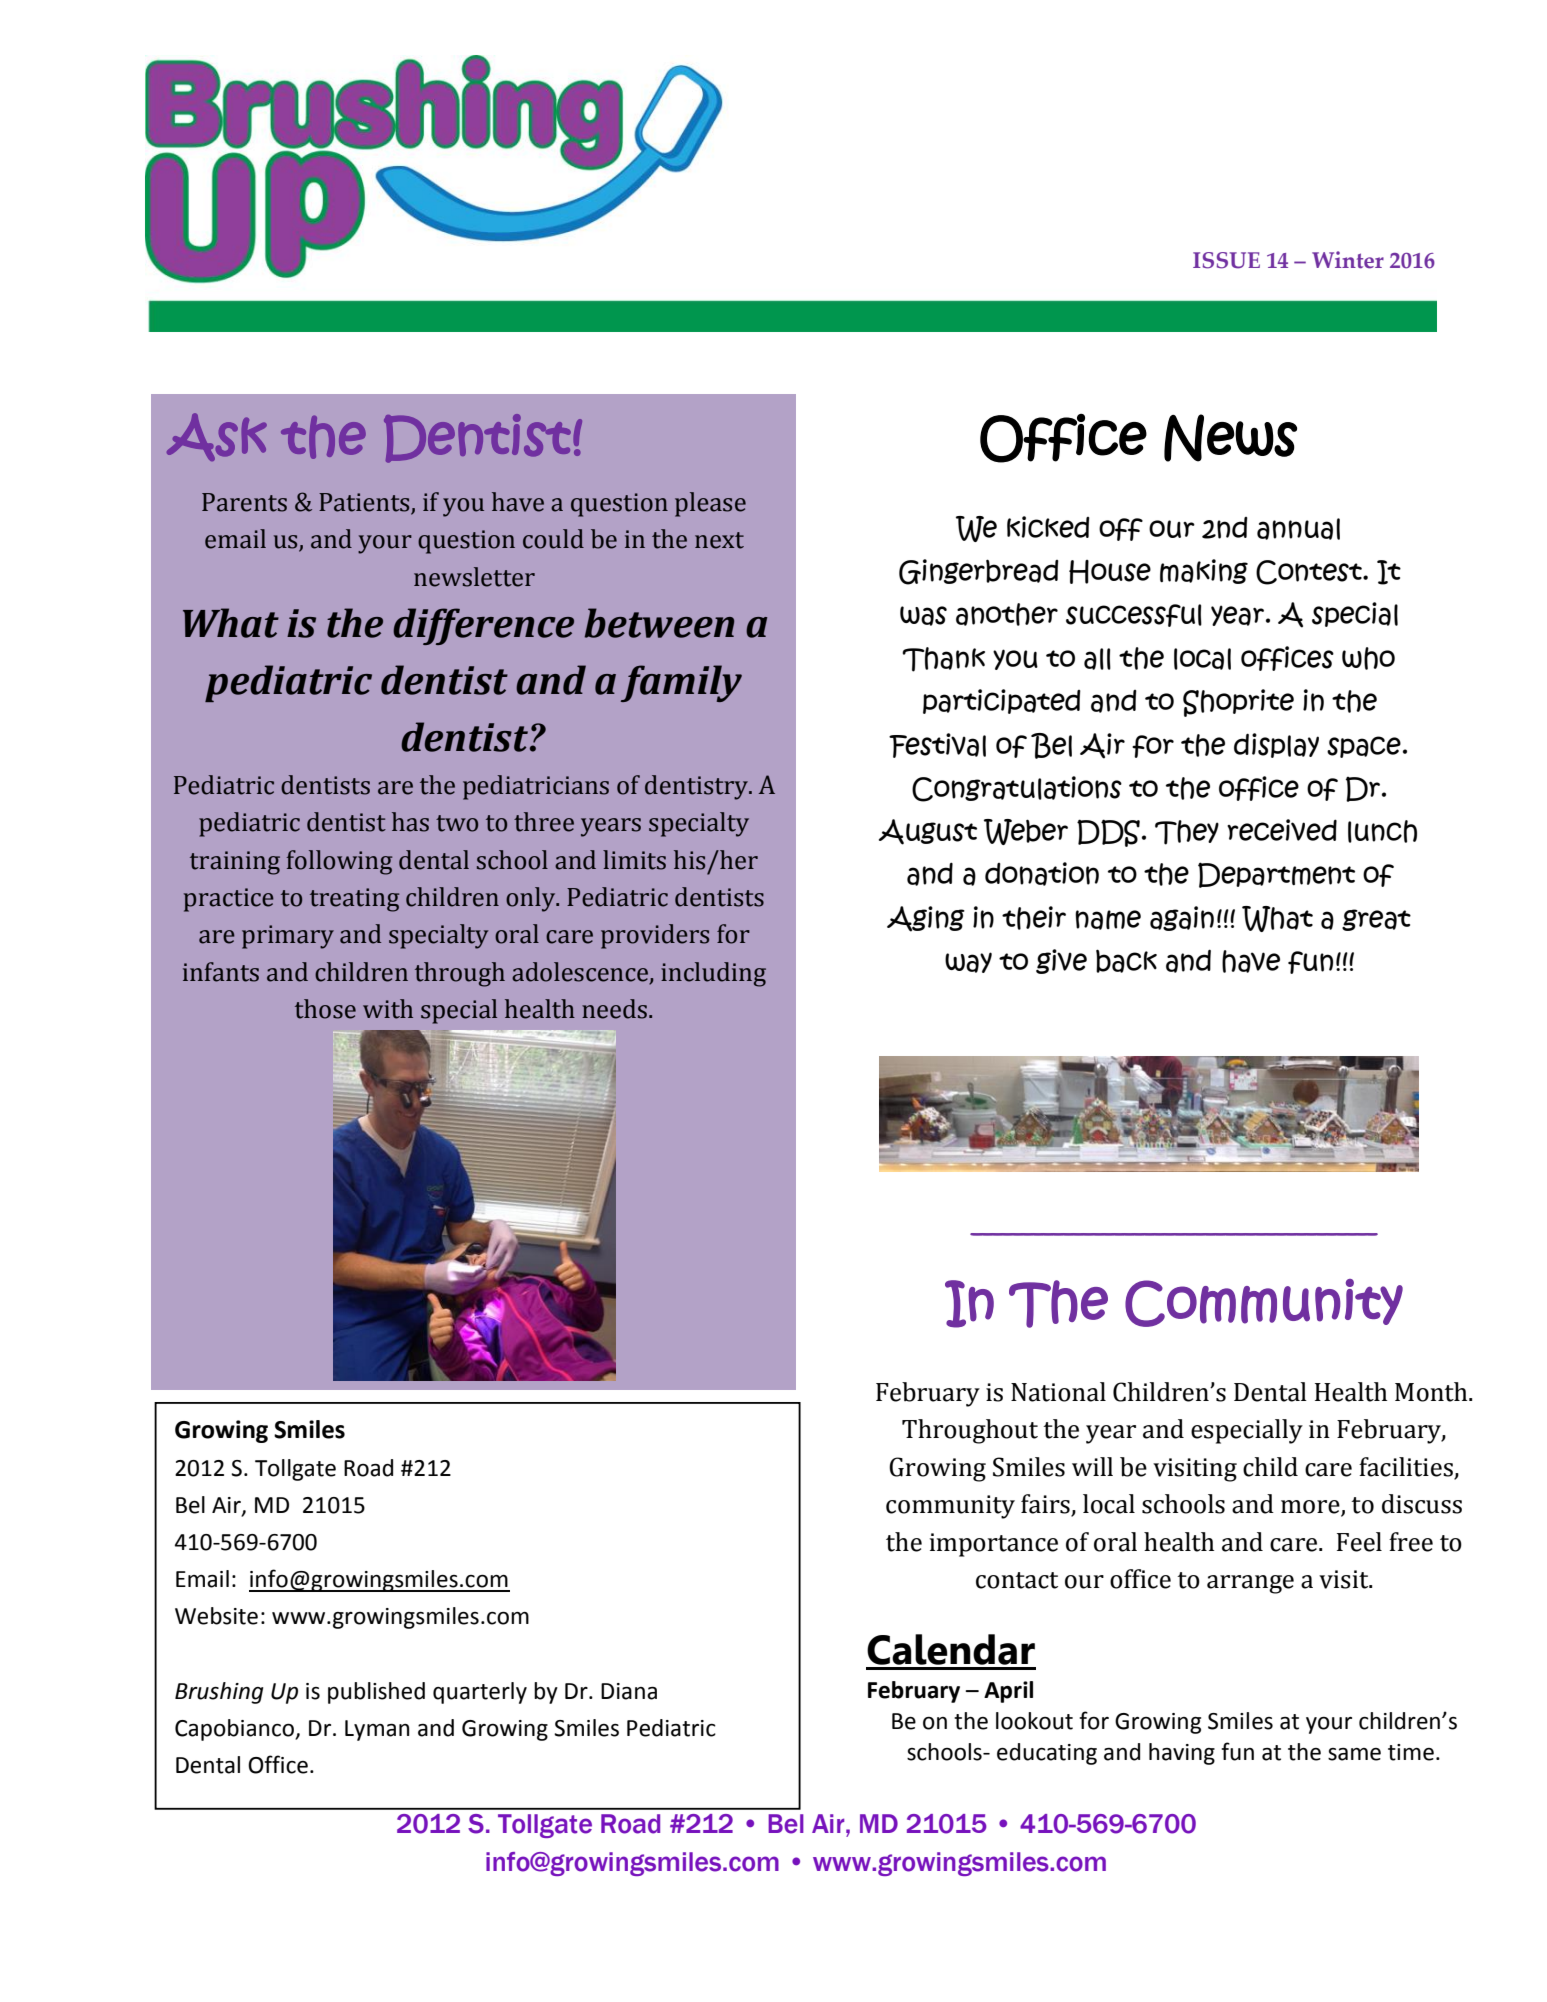 The width and height of the screenshot is (1547, 2002). Describe the element at coordinates (1432, 1392) in the screenshot. I see `Month` at that location.
